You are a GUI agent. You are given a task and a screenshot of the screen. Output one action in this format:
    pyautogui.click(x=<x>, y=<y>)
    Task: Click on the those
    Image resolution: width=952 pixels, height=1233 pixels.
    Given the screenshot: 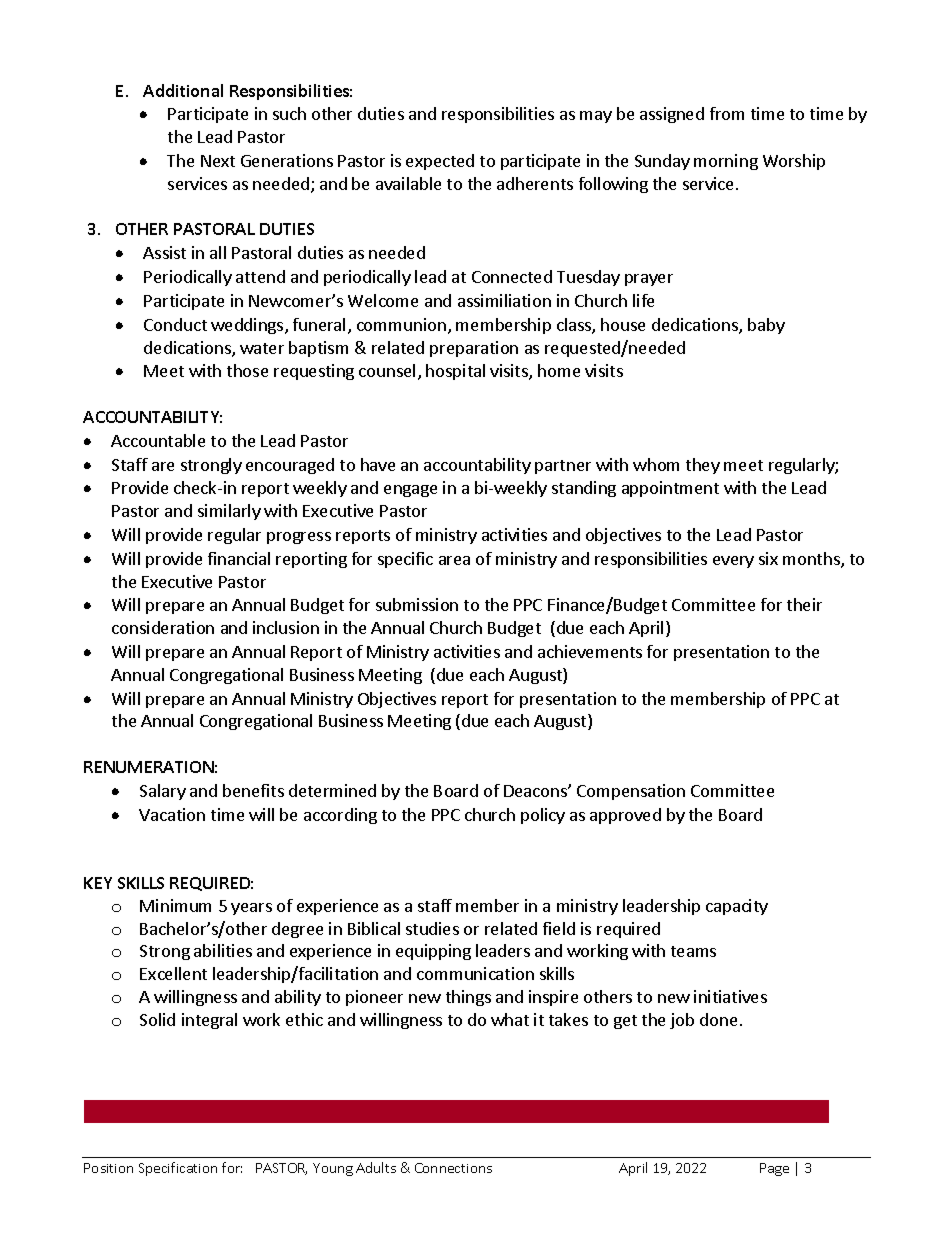 What is the action you would take?
    pyautogui.click(x=247, y=370)
